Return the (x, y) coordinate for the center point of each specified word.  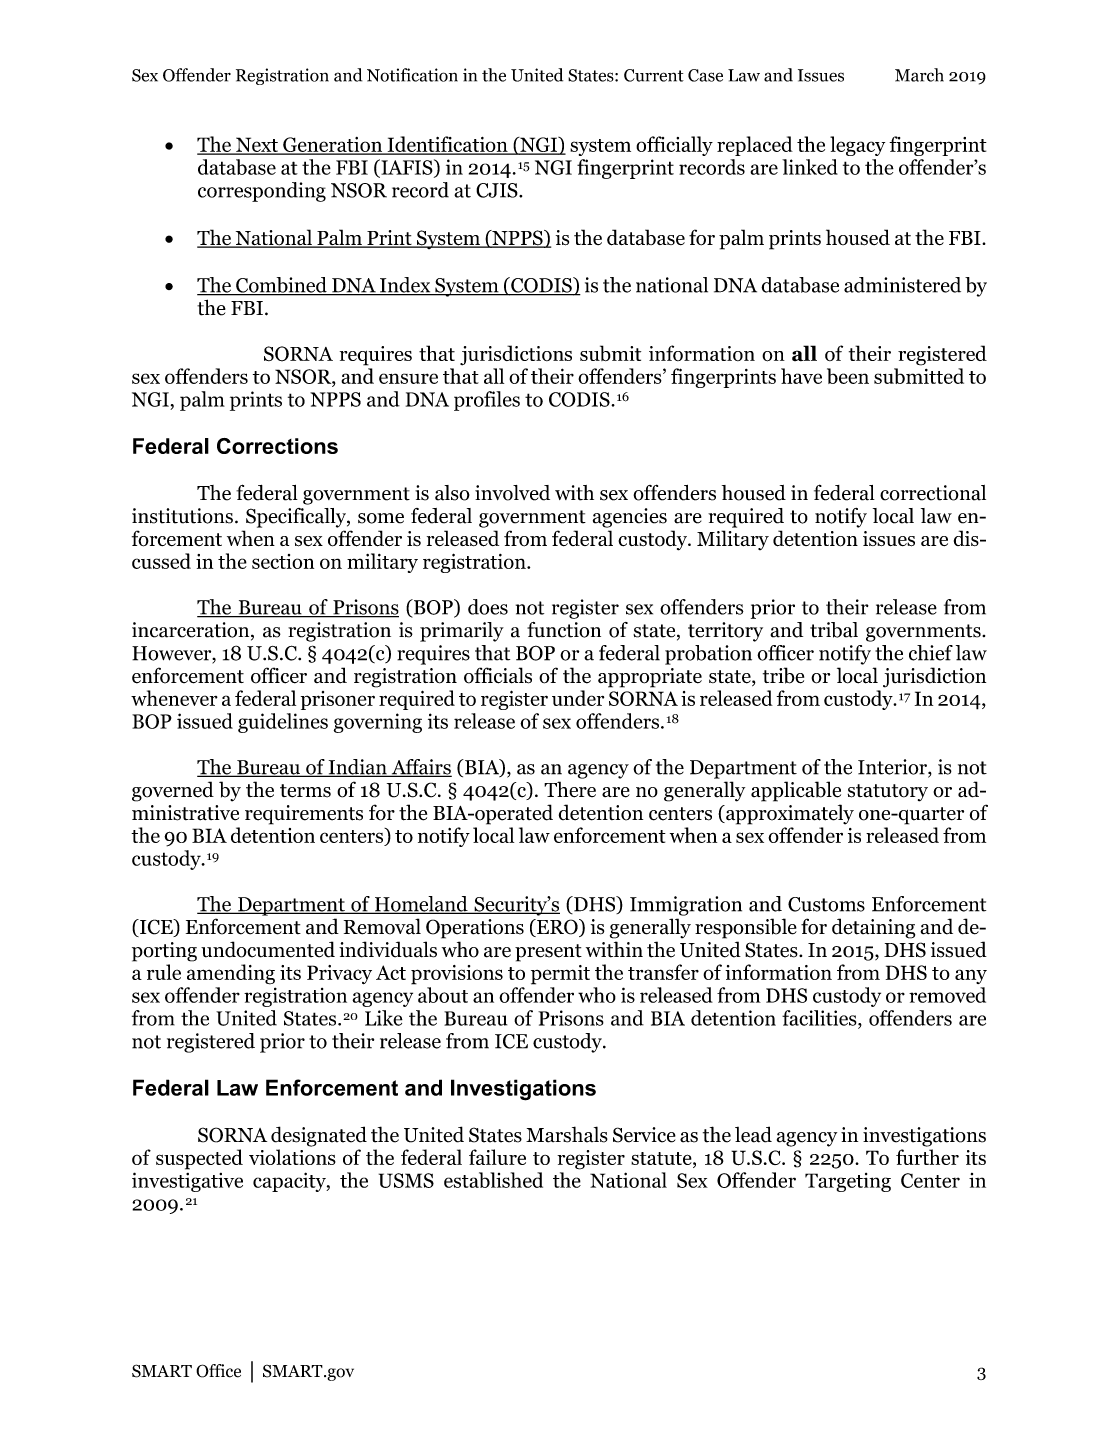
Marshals (567, 1134)
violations (292, 1157)
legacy (857, 146)
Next (257, 145)
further (927, 1157)
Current (654, 75)
